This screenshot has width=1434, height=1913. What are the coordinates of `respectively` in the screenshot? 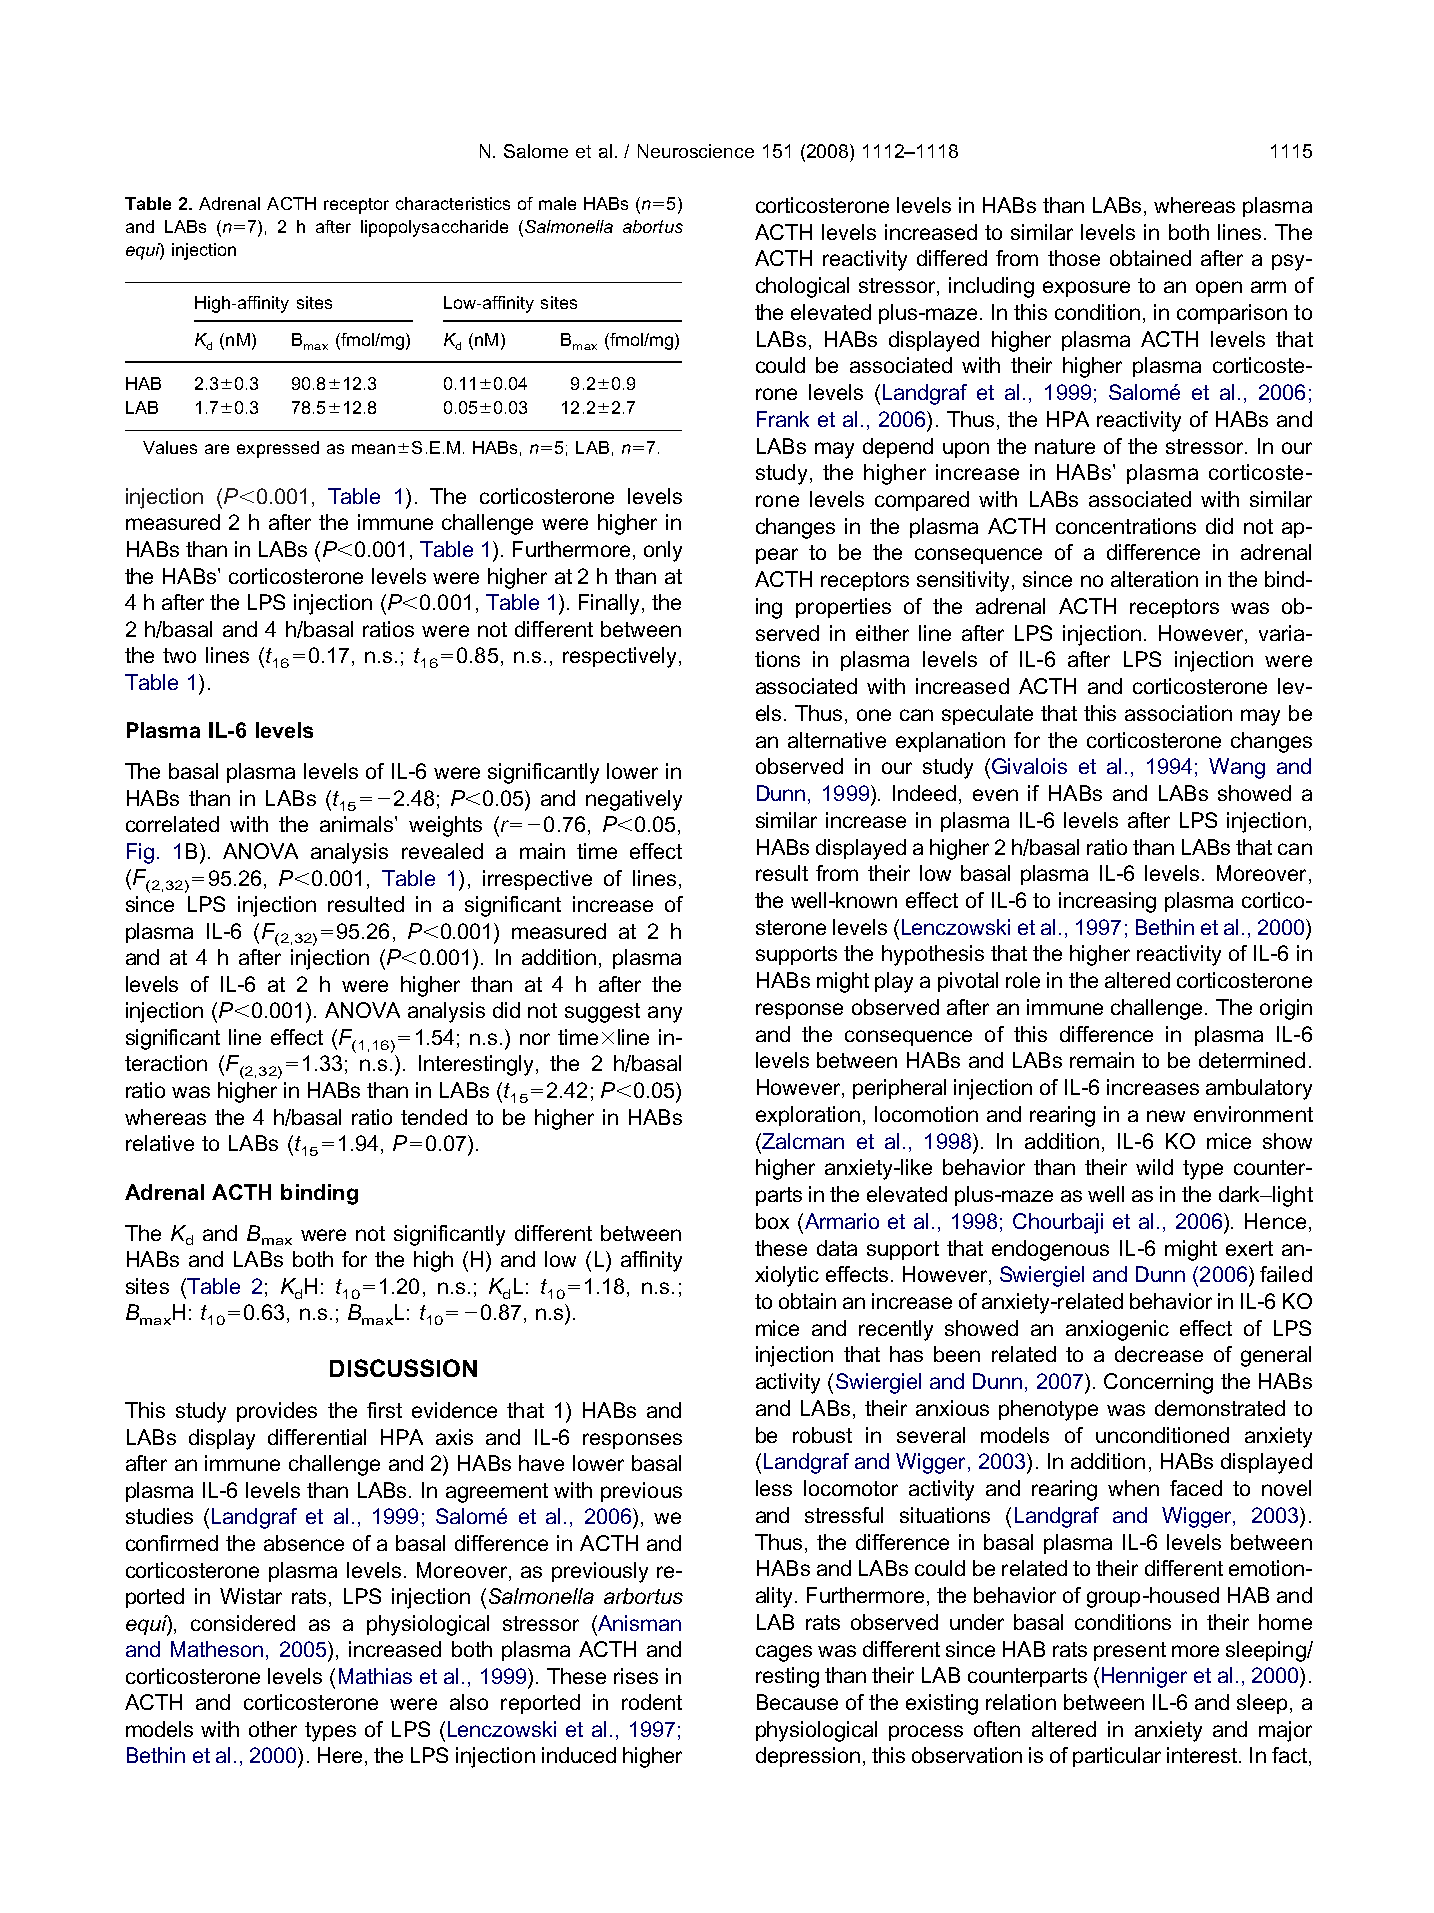 It's located at (619, 657).
